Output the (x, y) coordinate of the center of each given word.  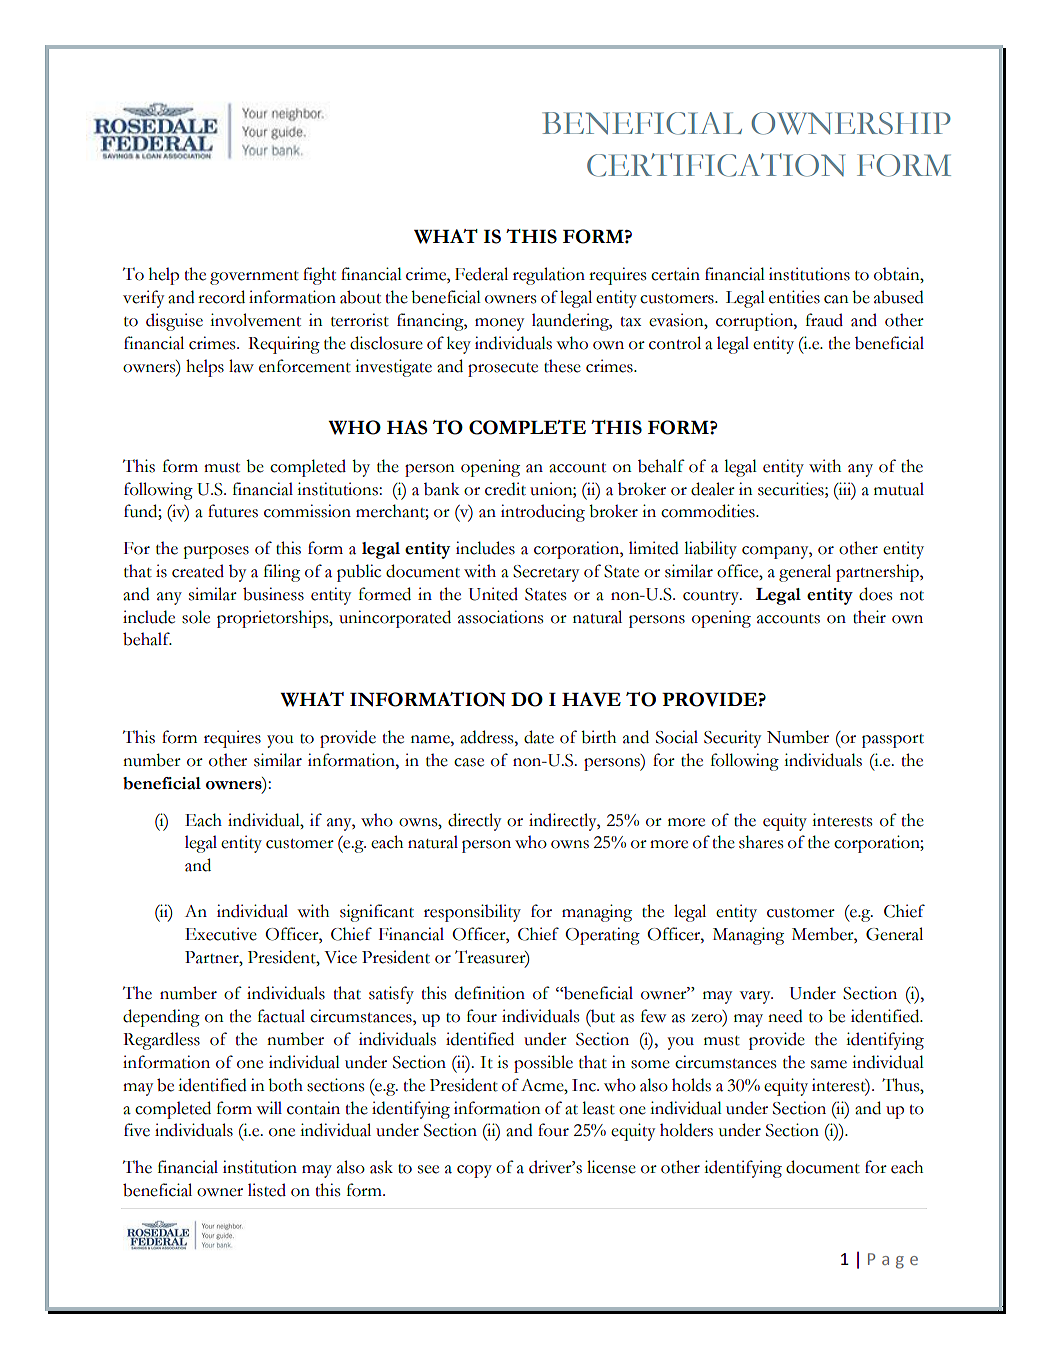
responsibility (472, 913)
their (869, 617)
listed (267, 1190)
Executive (221, 934)
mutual (899, 489)
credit (505, 489)
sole (196, 617)
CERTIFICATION (716, 165)
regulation (549, 276)
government (254, 278)
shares (761, 842)
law (241, 366)
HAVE (591, 699)
